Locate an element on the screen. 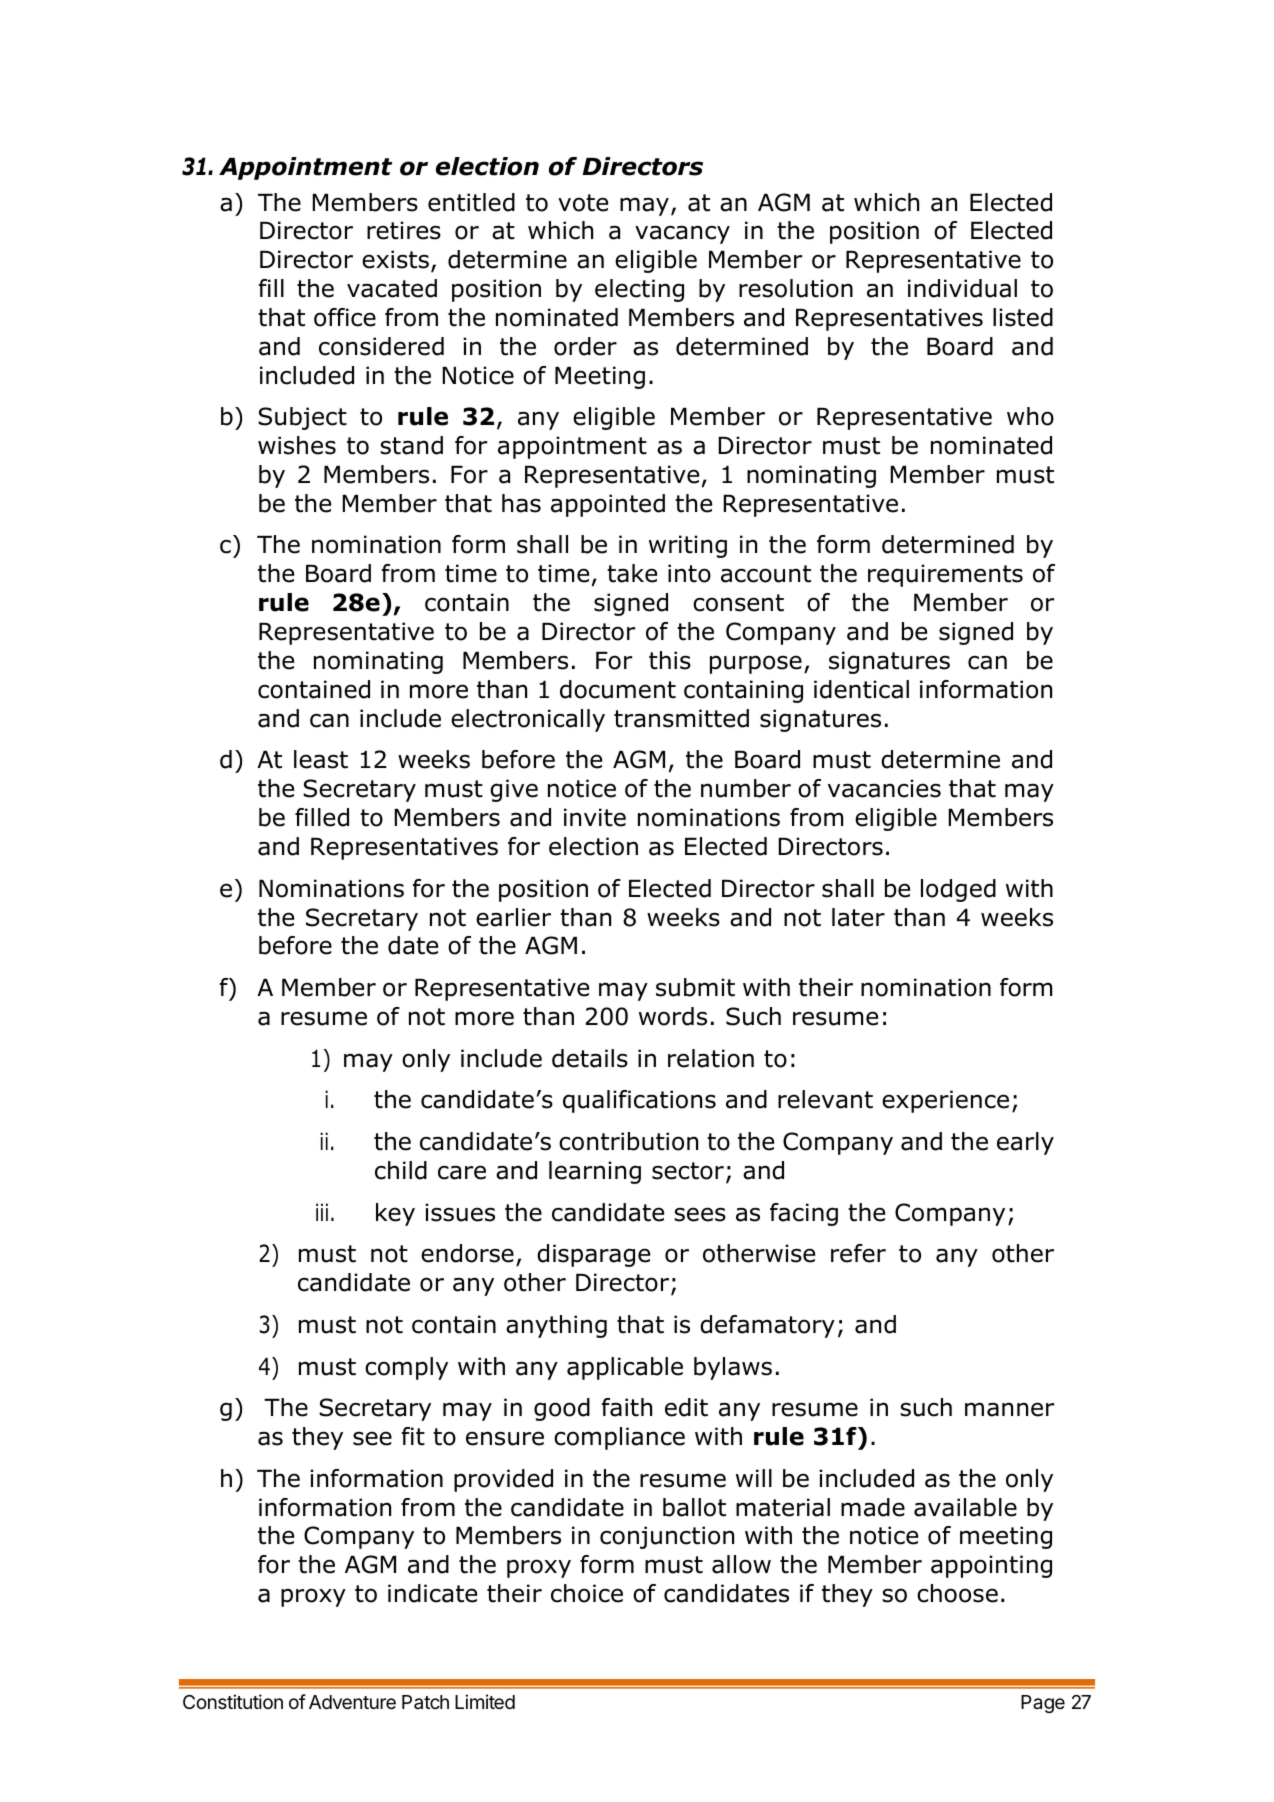 This screenshot has width=1274, height=1802. requirements is located at coordinates (945, 575).
